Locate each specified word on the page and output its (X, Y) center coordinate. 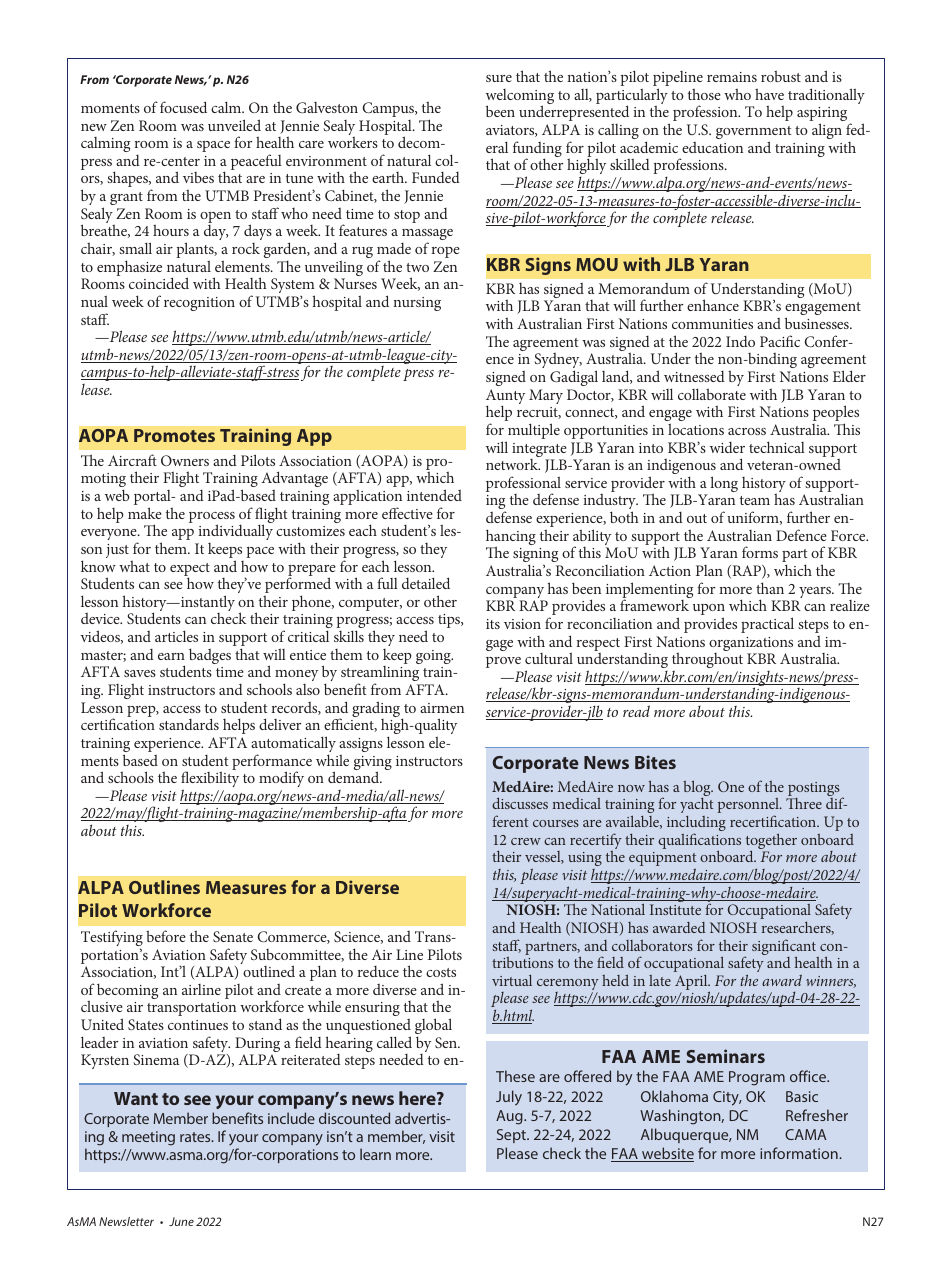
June (181, 1221)
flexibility (210, 780)
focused (183, 107)
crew (526, 841)
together (771, 842)
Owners (185, 460)
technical (777, 447)
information (800, 1153)
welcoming (520, 98)
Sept (512, 1136)
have (769, 94)
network (513, 464)
